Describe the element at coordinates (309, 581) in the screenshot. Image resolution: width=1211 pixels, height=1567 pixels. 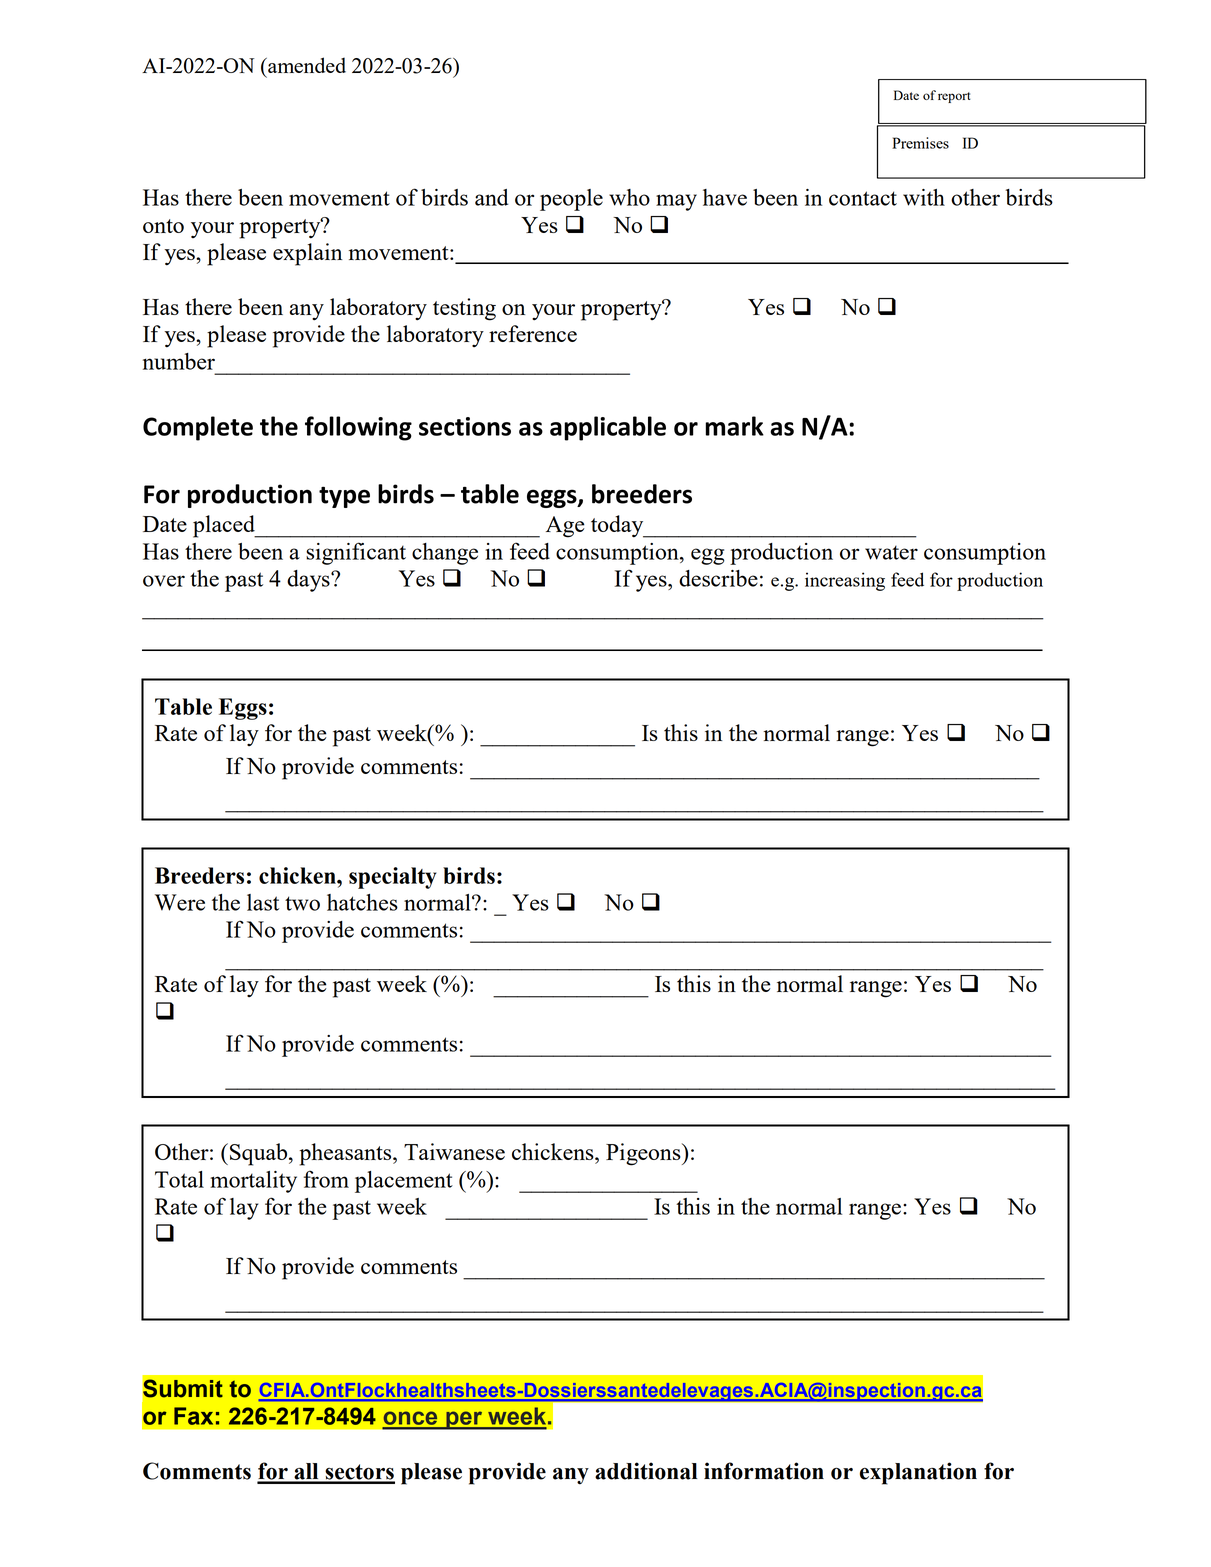
I see `days` at that location.
